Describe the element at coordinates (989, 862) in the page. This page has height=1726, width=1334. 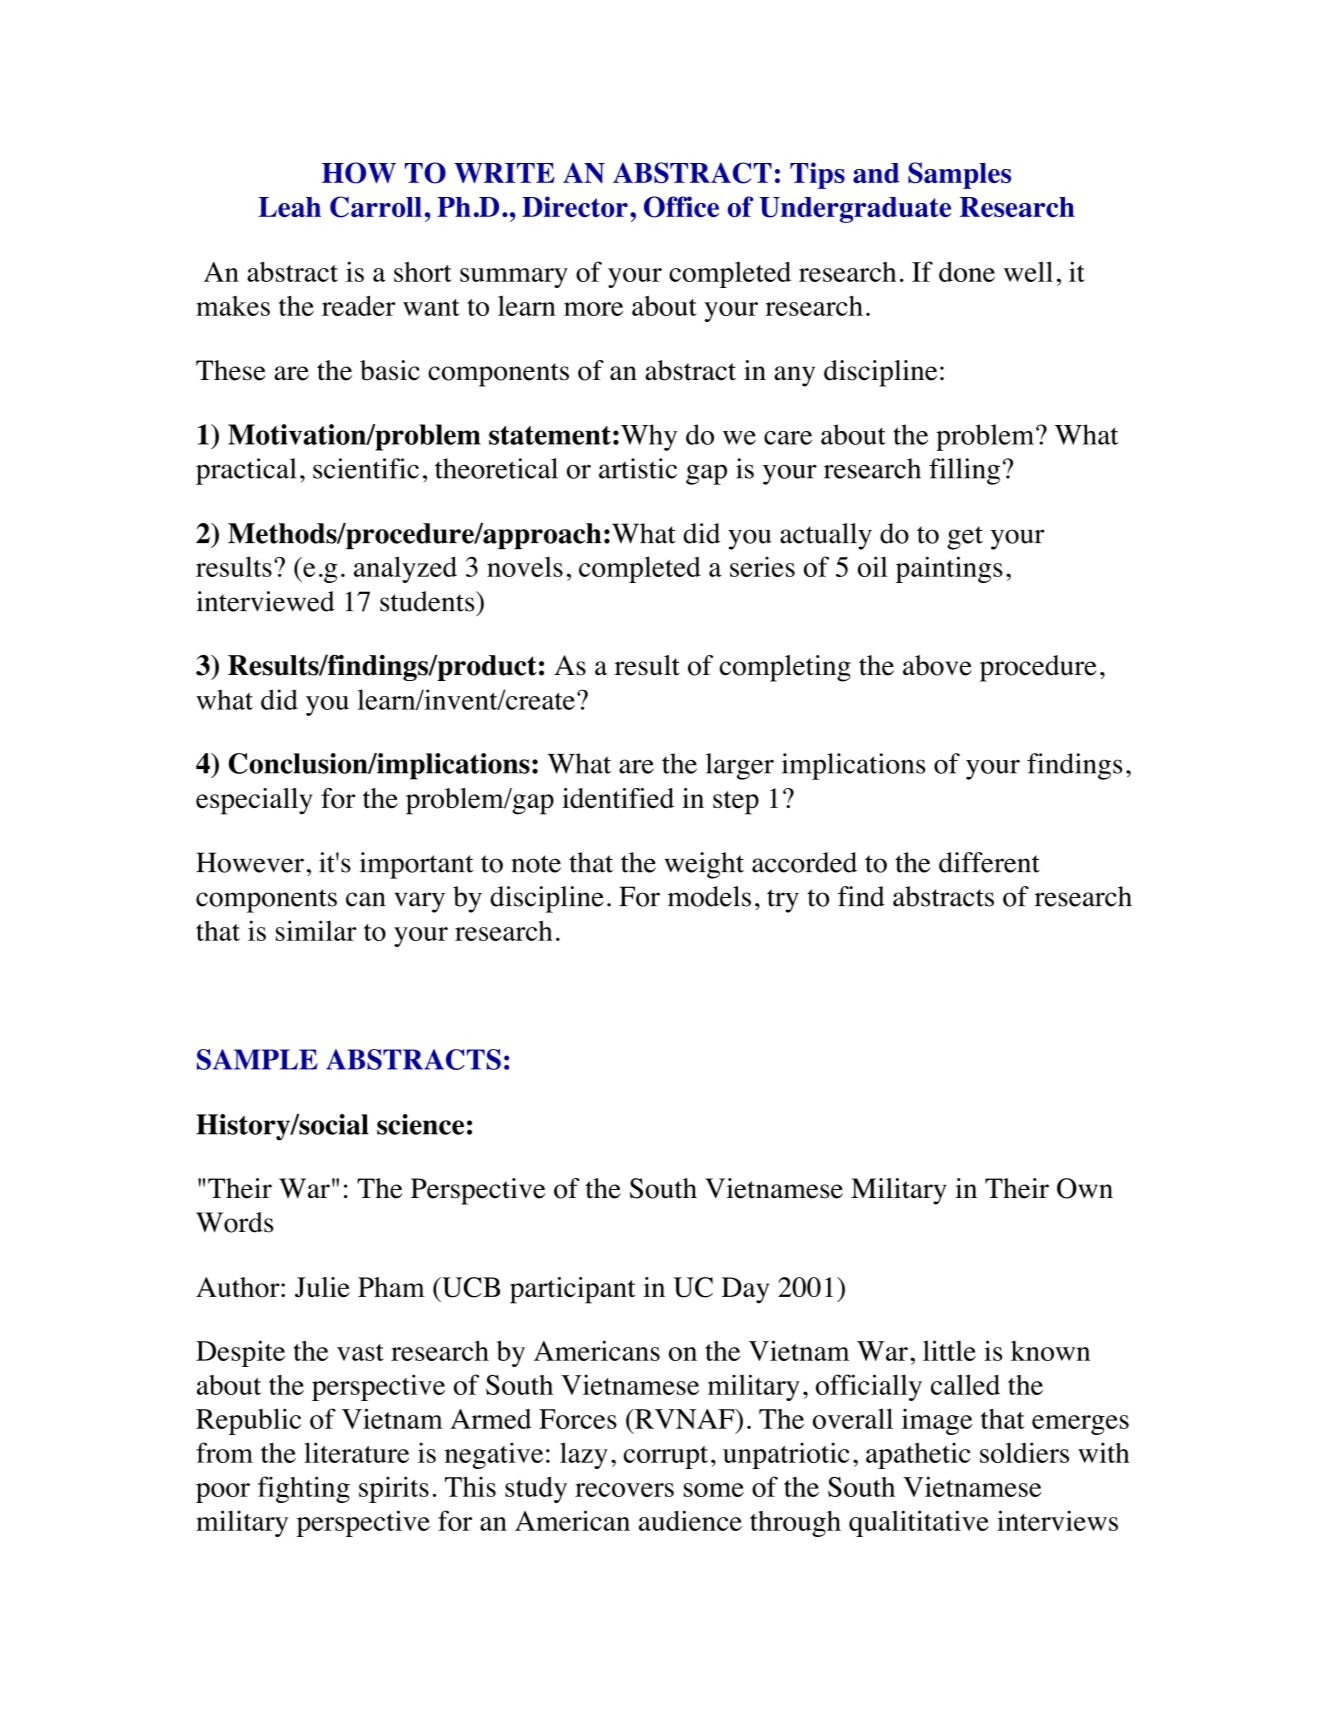
I see `different` at that location.
